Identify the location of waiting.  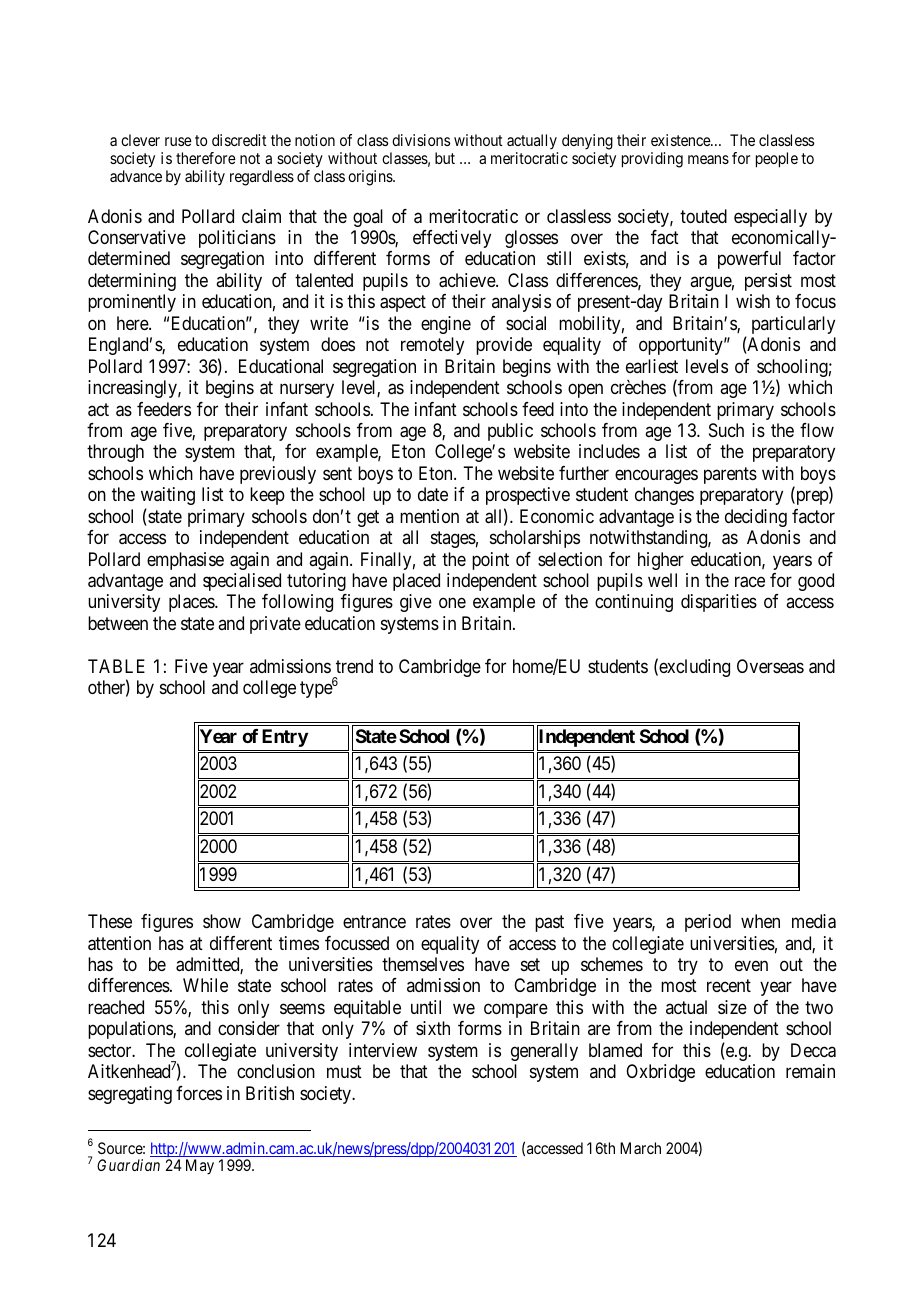
(168, 496).
